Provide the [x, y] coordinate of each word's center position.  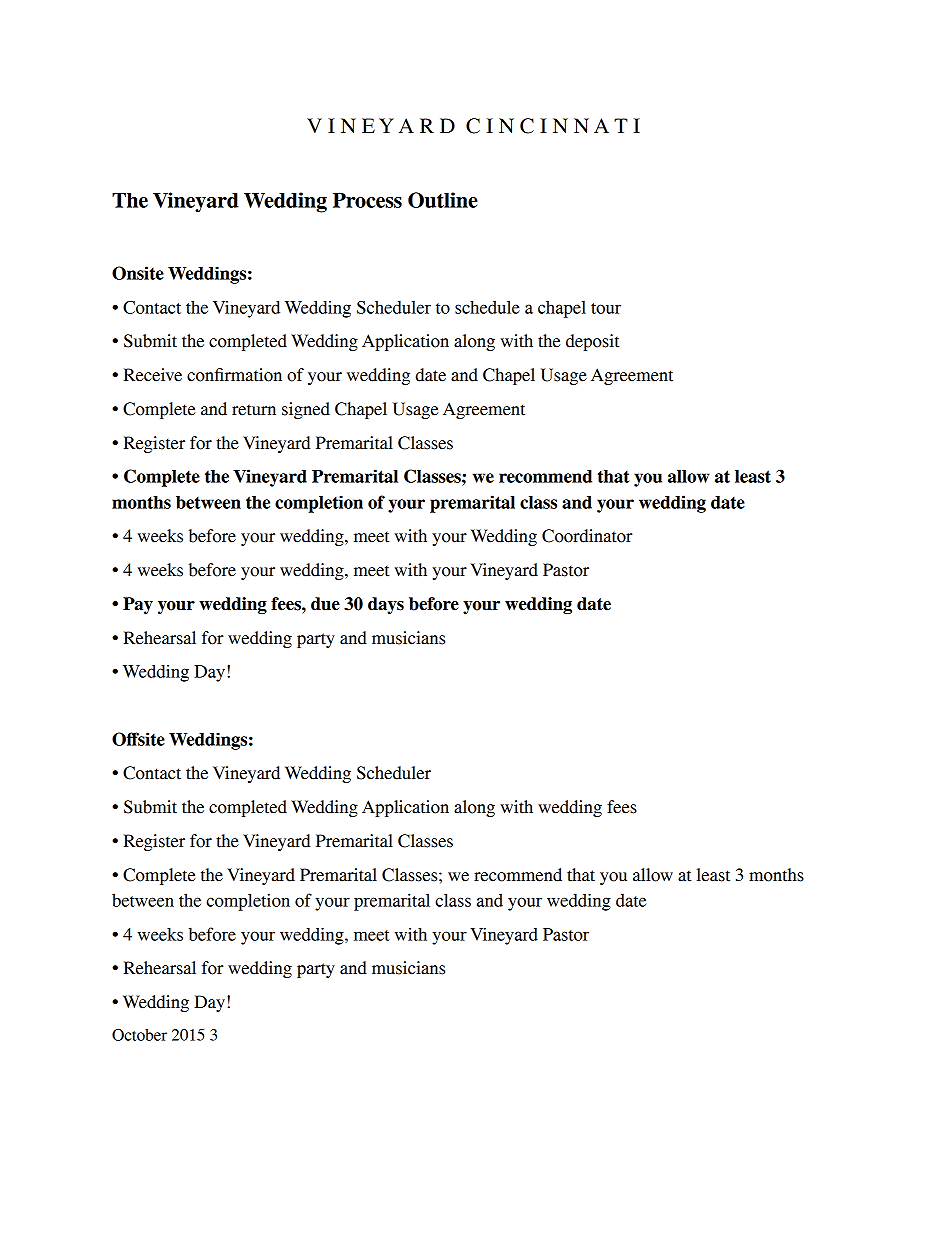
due [325, 604]
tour [606, 308]
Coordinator [587, 536]
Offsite [138, 739]
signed [306, 410]
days [386, 605]
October [139, 1035]
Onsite [138, 273]
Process [367, 200]
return [254, 410]
